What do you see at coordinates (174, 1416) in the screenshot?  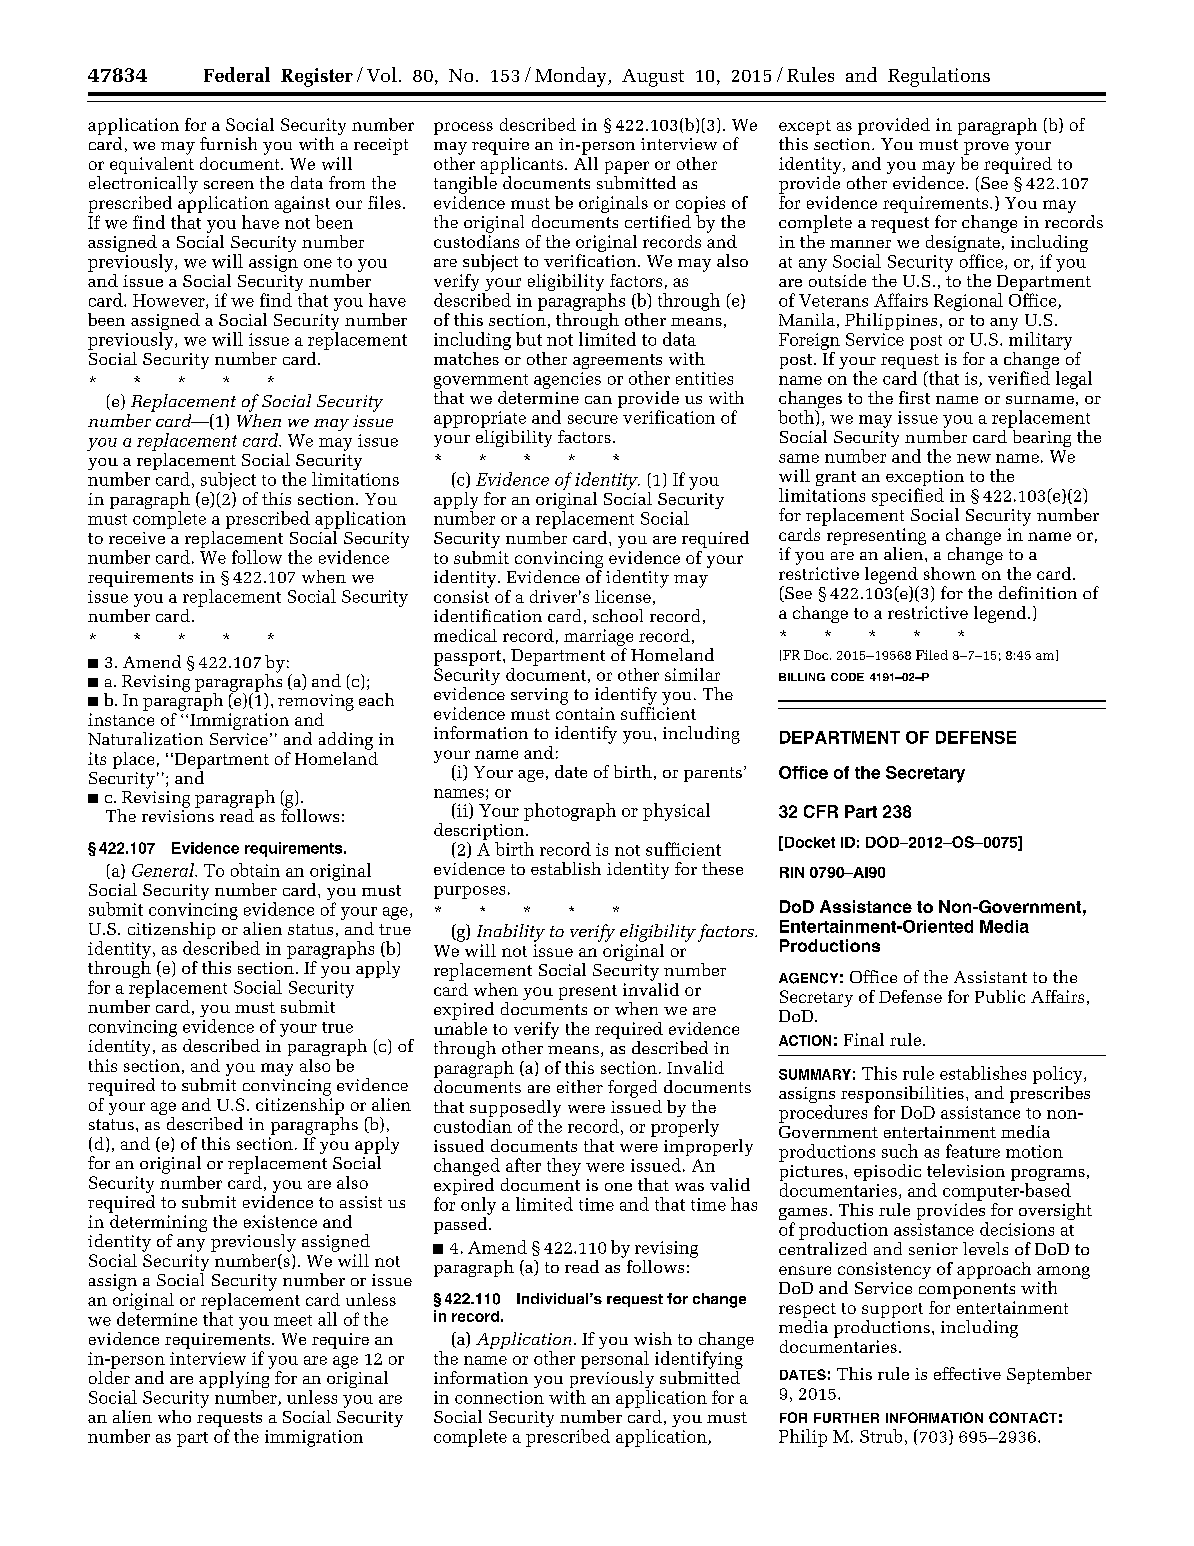 I see `who` at bounding box center [174, 1416].
